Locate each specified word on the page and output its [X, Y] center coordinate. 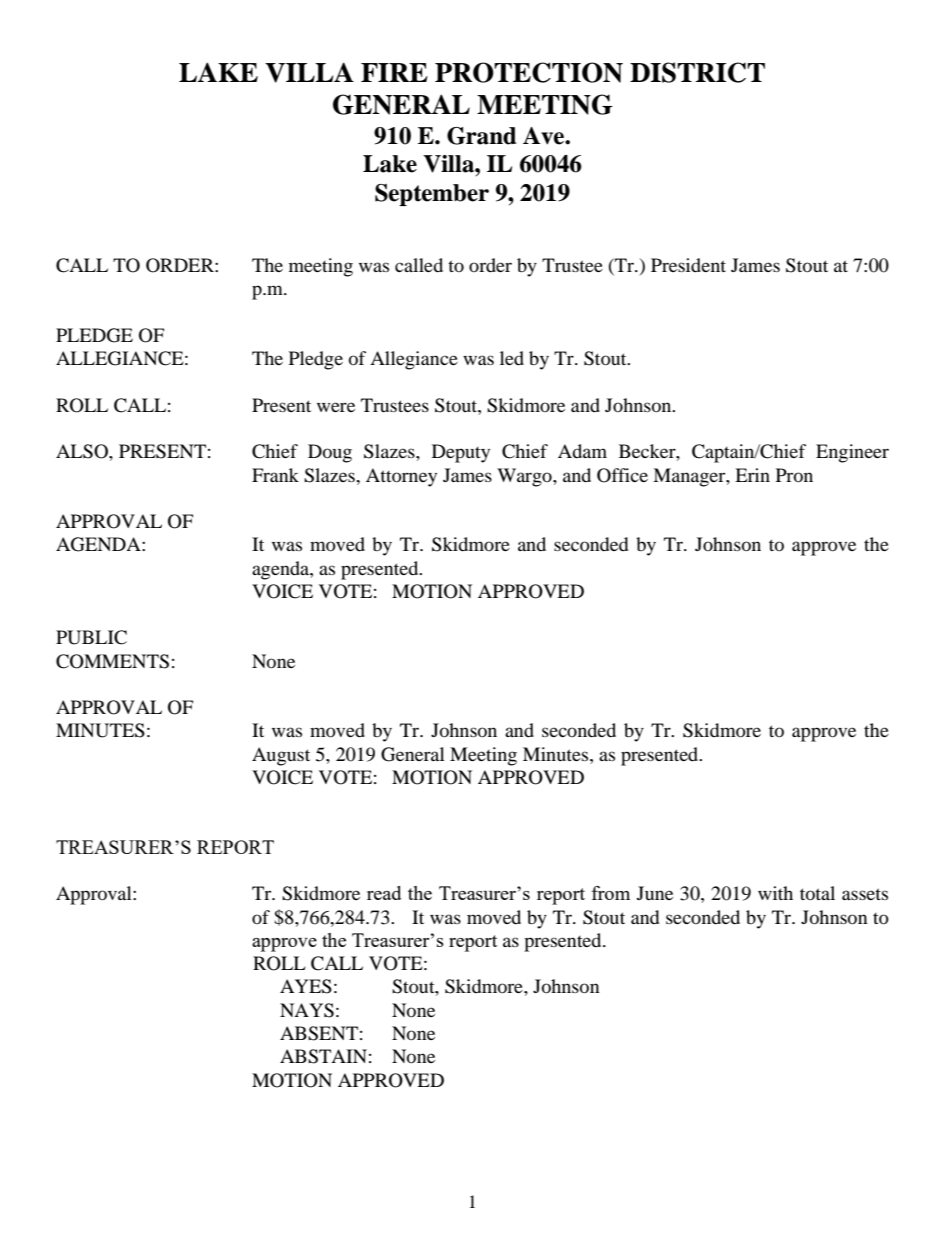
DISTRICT [697, 72]
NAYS [307, 1010]
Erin [752, 475]
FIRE [394, 72]
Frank [275, 475]
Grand [481, 136]
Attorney [401, 477]
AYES [306, 986]
